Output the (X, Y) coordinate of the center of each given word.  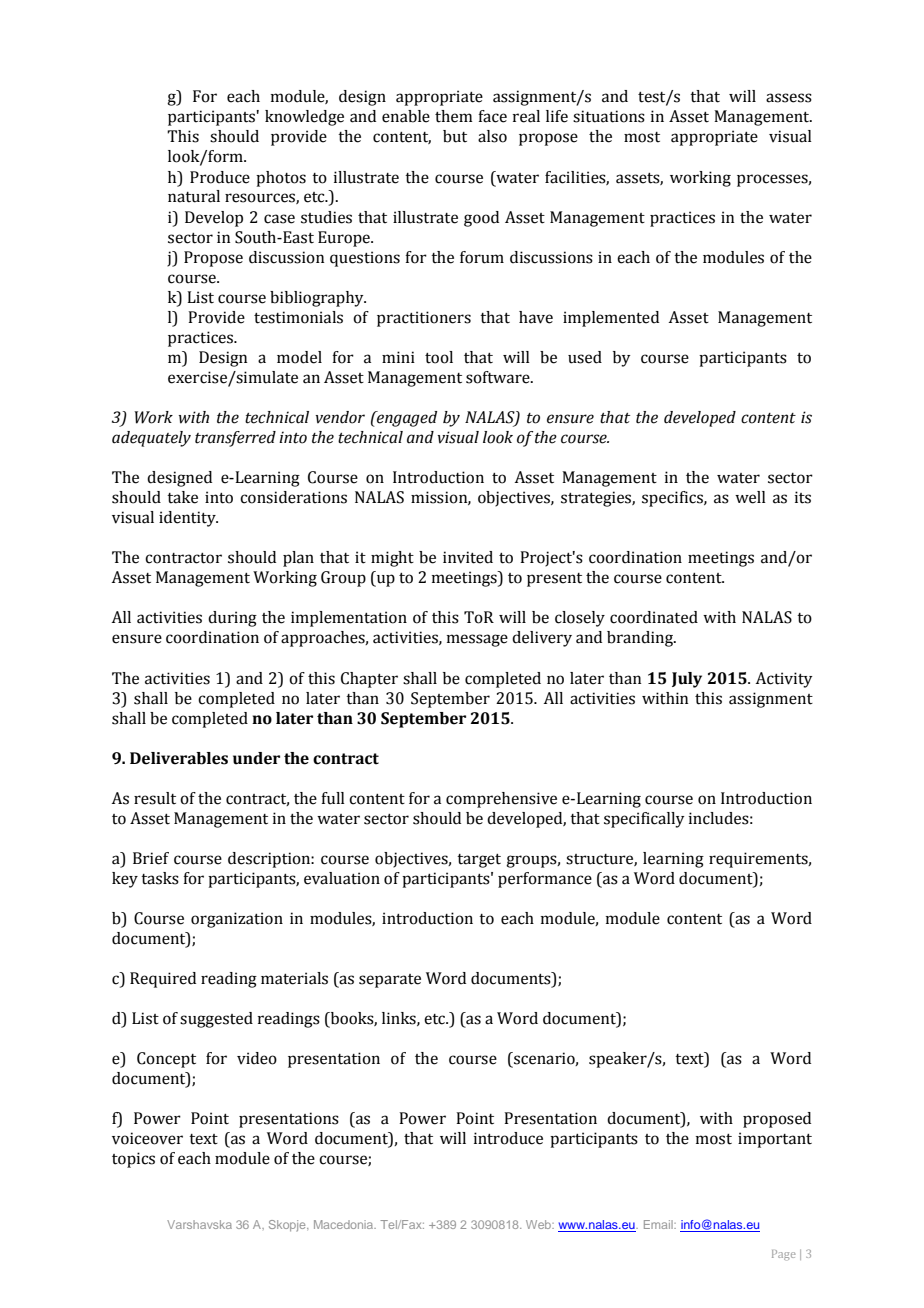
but (455, 136)
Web (539, 1224)
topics (133, 1160)
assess (789, 98)
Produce (220, 177)
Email (659, 1224)
